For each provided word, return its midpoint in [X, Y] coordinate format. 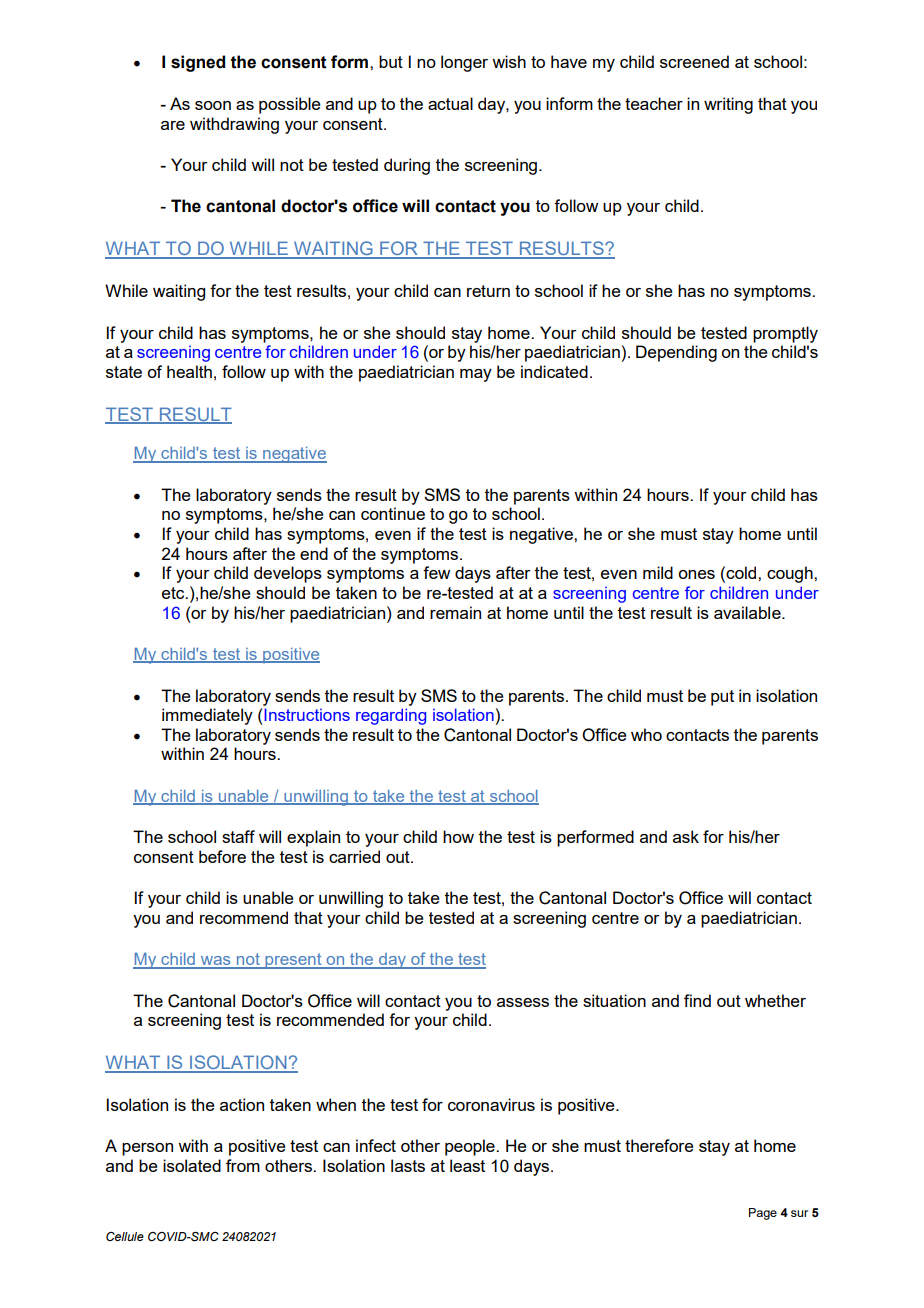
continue [393, 513]
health [189, 371]
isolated [192, 1165]
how [458, 836]
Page [763, 1214]
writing [728, 105]
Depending [676, 353]
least [467, 1165]
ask [686, 836]
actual [450, 103]
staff [238, 836]
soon [213, 105]
